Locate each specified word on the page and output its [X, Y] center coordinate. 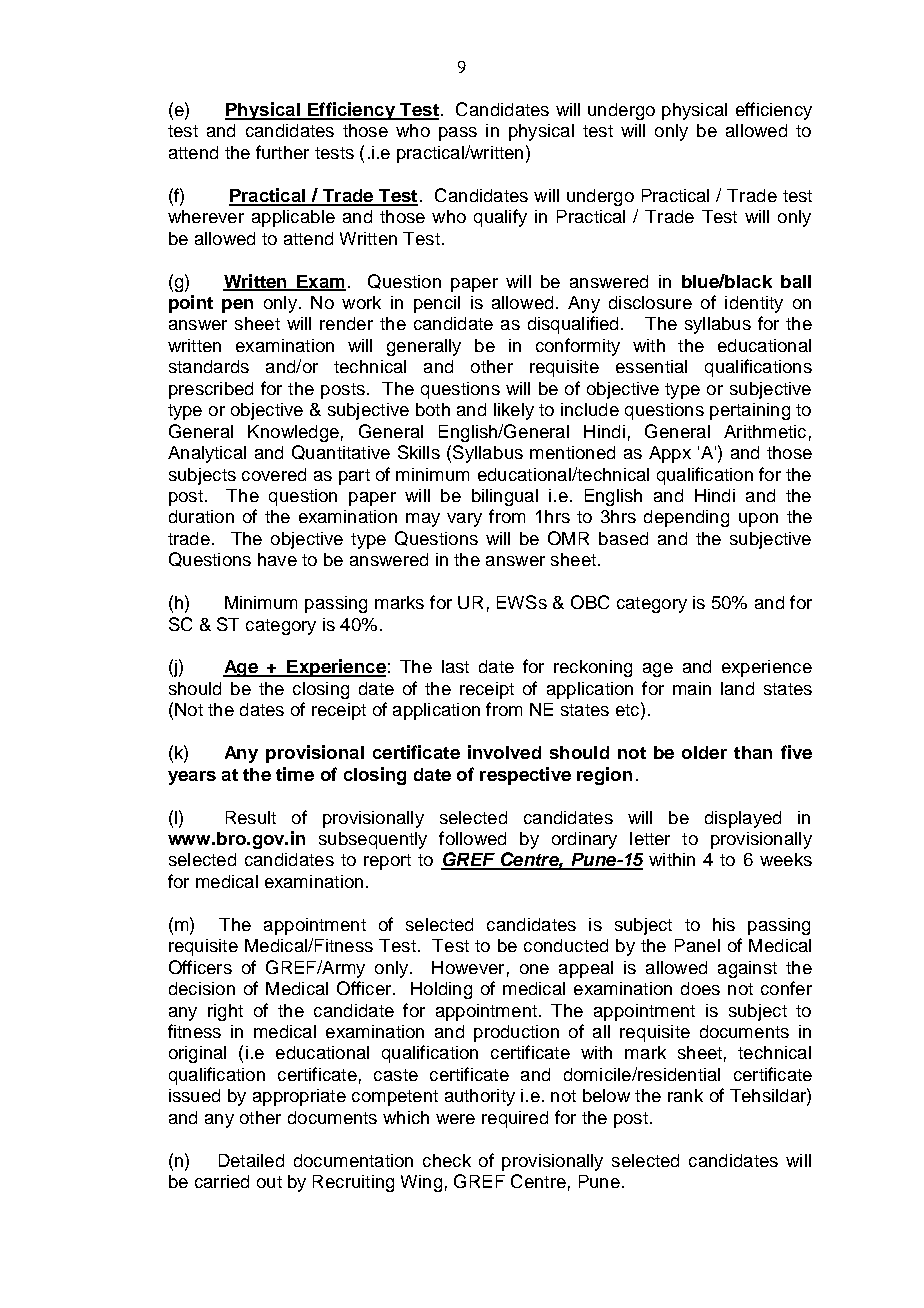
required [515, 1119]
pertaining [750, 411]
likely [514, 411]
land [737, 688]
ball [796, 281]
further [282, 152]
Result [251, 817]
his [724, 924]
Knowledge [293, 433]
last [455, 666]
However [468, 967]
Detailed [251, 1160]
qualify [500, 218]
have [277, 559]
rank [685, 1095]
